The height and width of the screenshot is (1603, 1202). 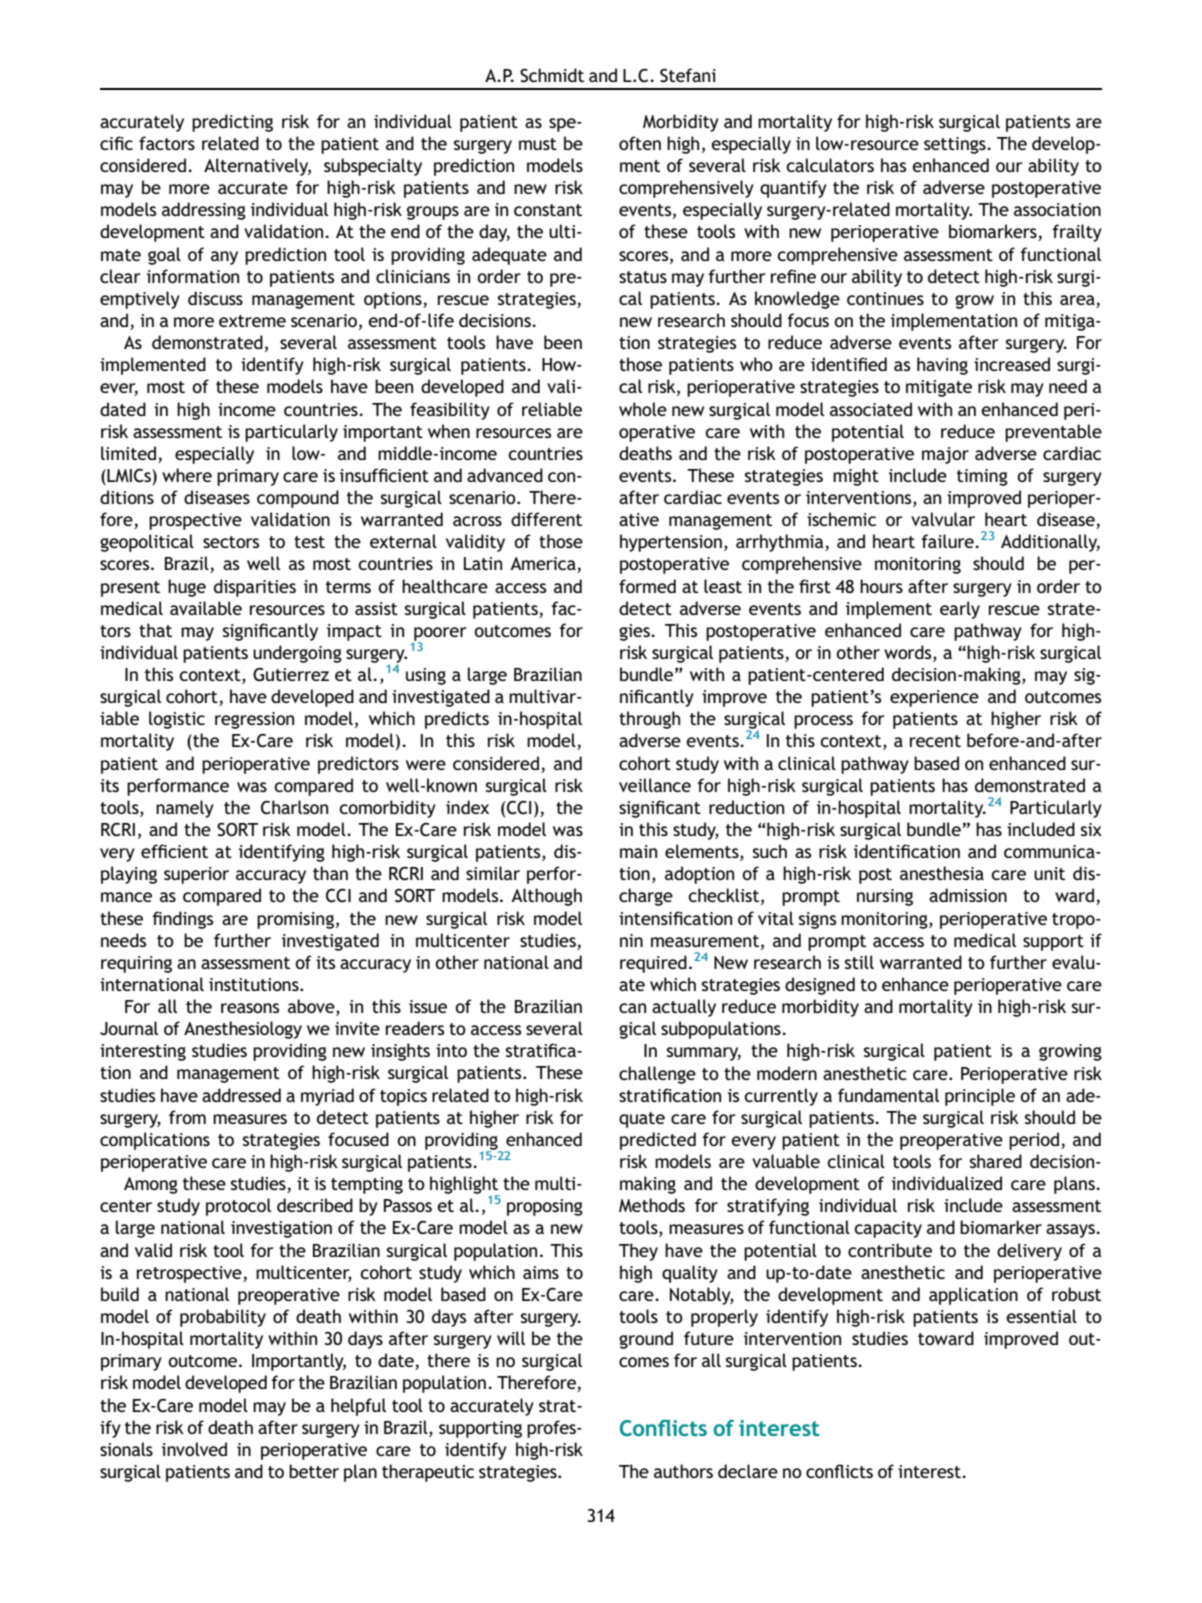 What do you see at coordinates (945, 455) in the screenshot?
I see `major` at bounding box center [945, 455].
